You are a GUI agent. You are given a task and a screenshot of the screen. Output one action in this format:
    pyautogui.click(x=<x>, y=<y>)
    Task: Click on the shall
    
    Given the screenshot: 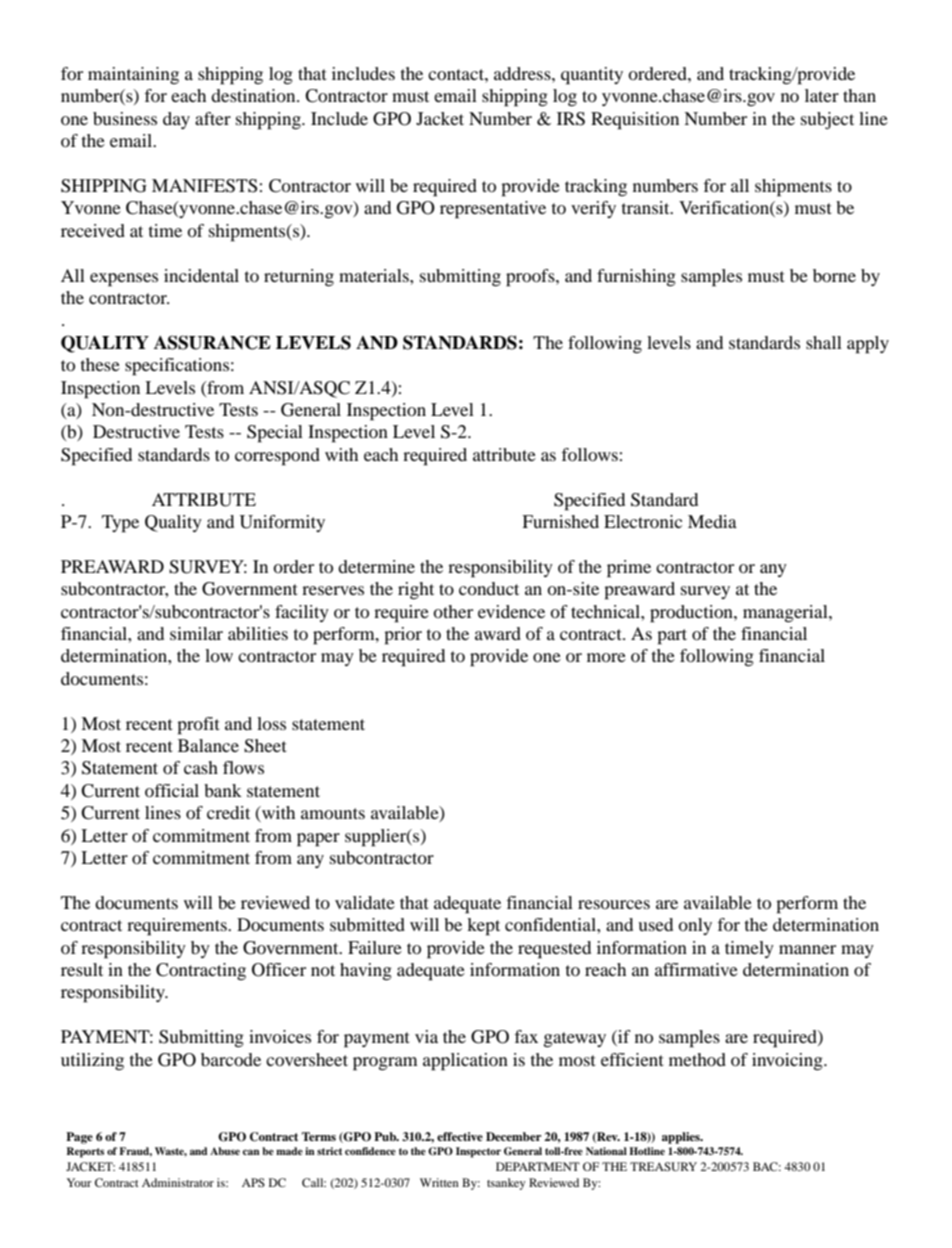 What is the action you would take?
    pyautogui.click(x=824, y=342)
